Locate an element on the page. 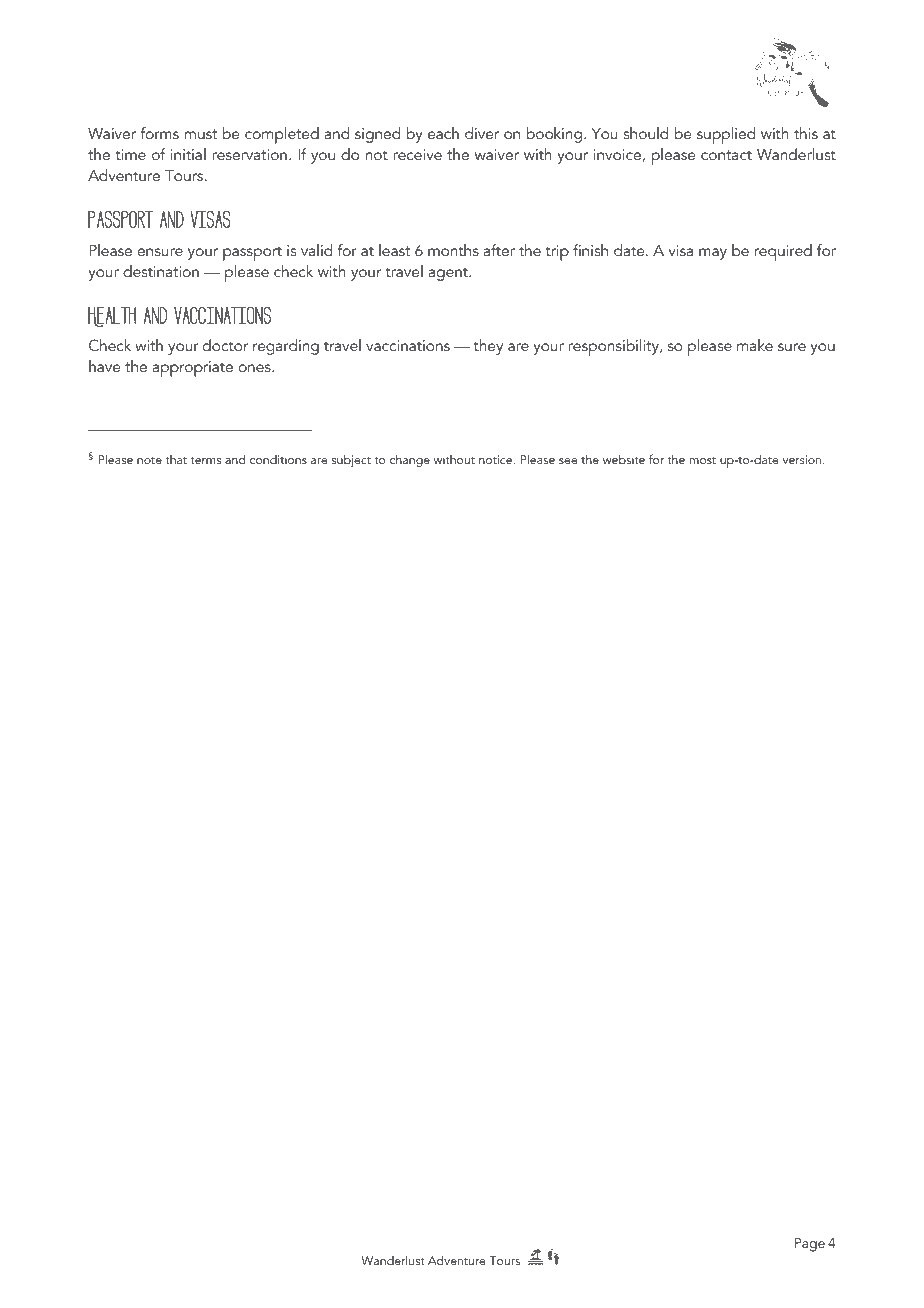 The width and height of the document is (924, 1308). most is located at coordinates (703, 460).
